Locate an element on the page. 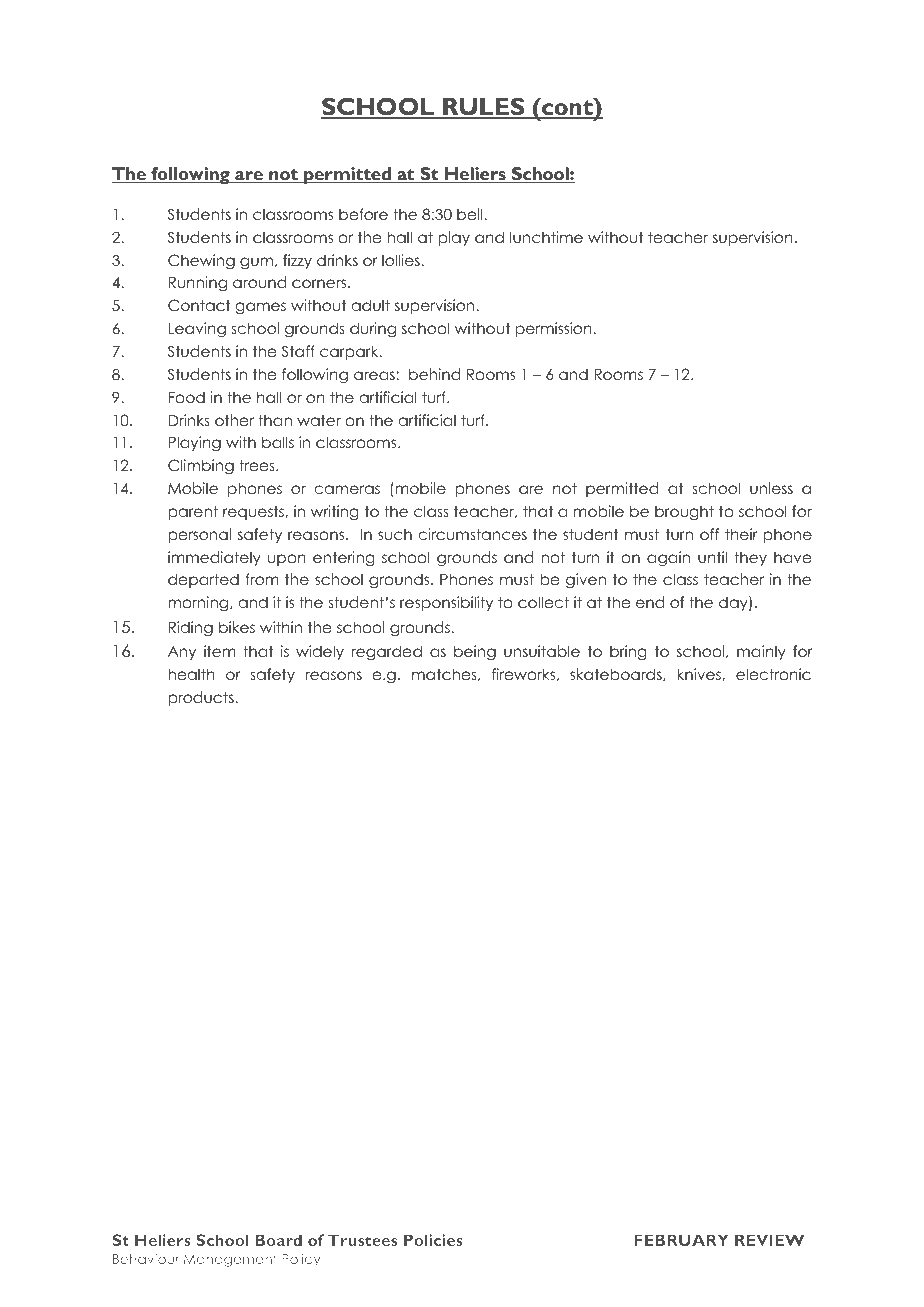 The width and height of the page is (924, 1307). lunchtime is located at coordinates (546, 237).
